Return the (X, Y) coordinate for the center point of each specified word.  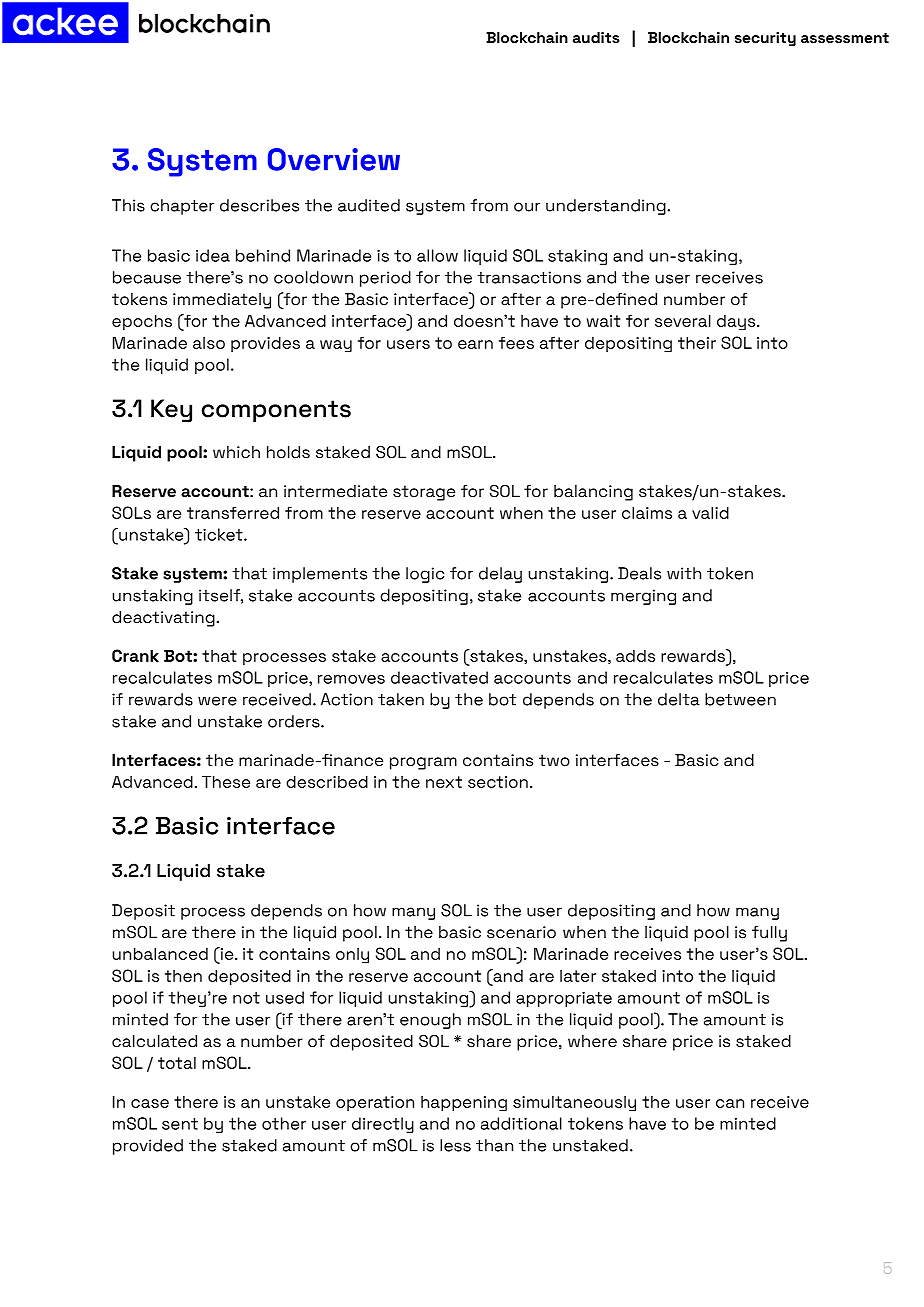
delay (500, 575)
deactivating (163, 619)
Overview (334, 159)
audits (596, 38)
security (765, 39)
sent (180, 1124)
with (684, 573)
